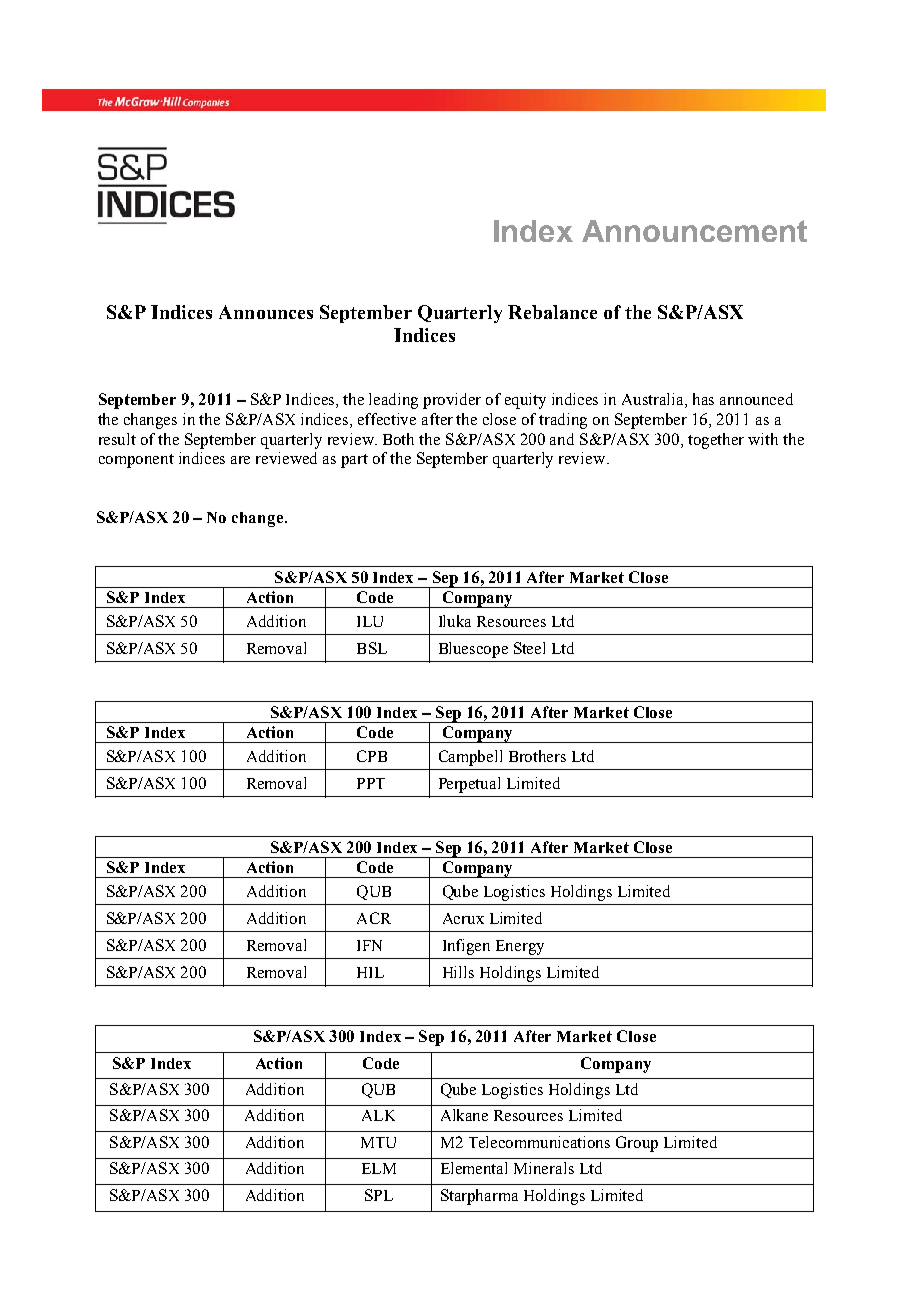 The image size is (924, 1308). I want to click on Perpetual, so click(469, 785).
